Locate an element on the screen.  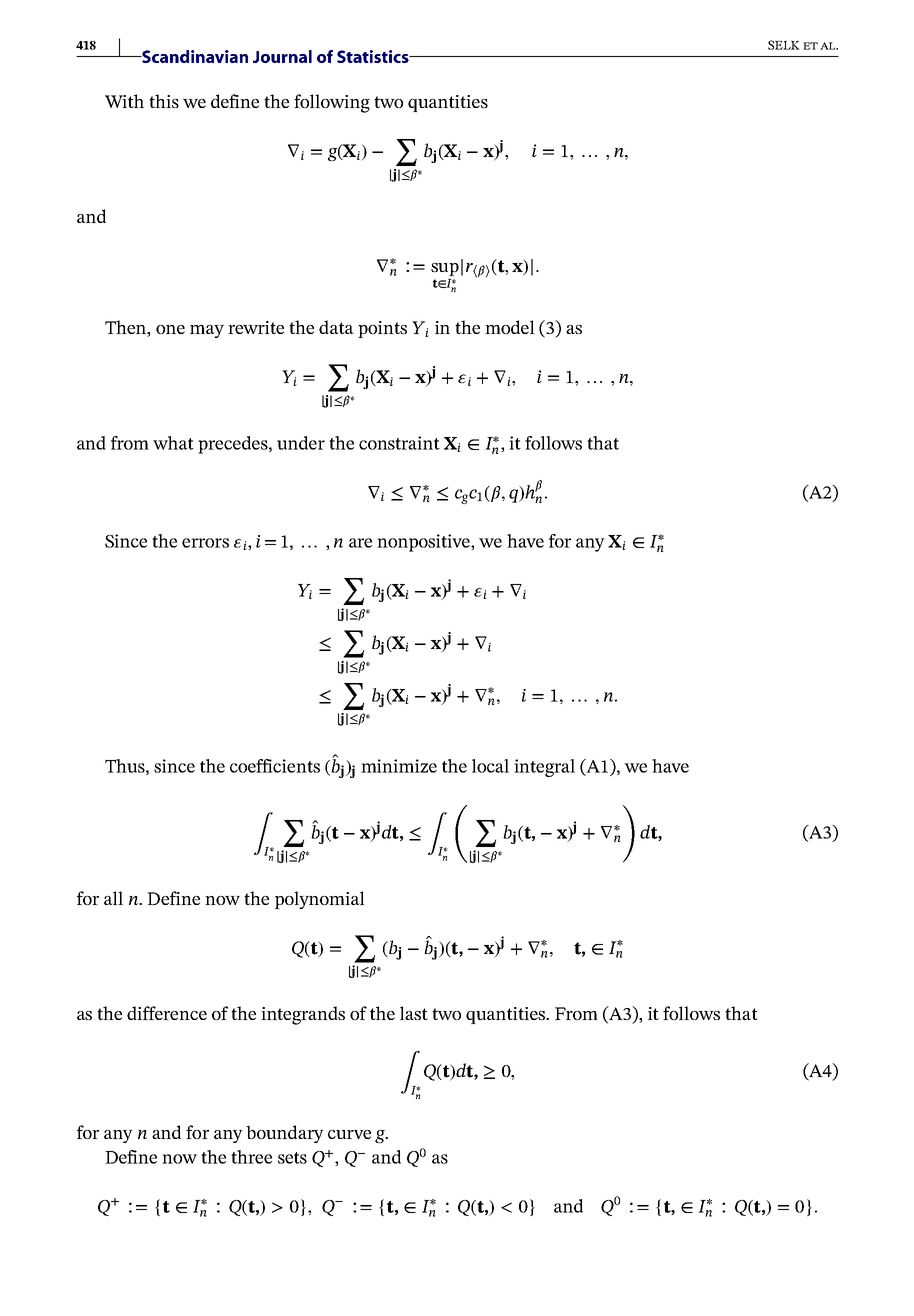
data is located at coordinates (336, 327).
